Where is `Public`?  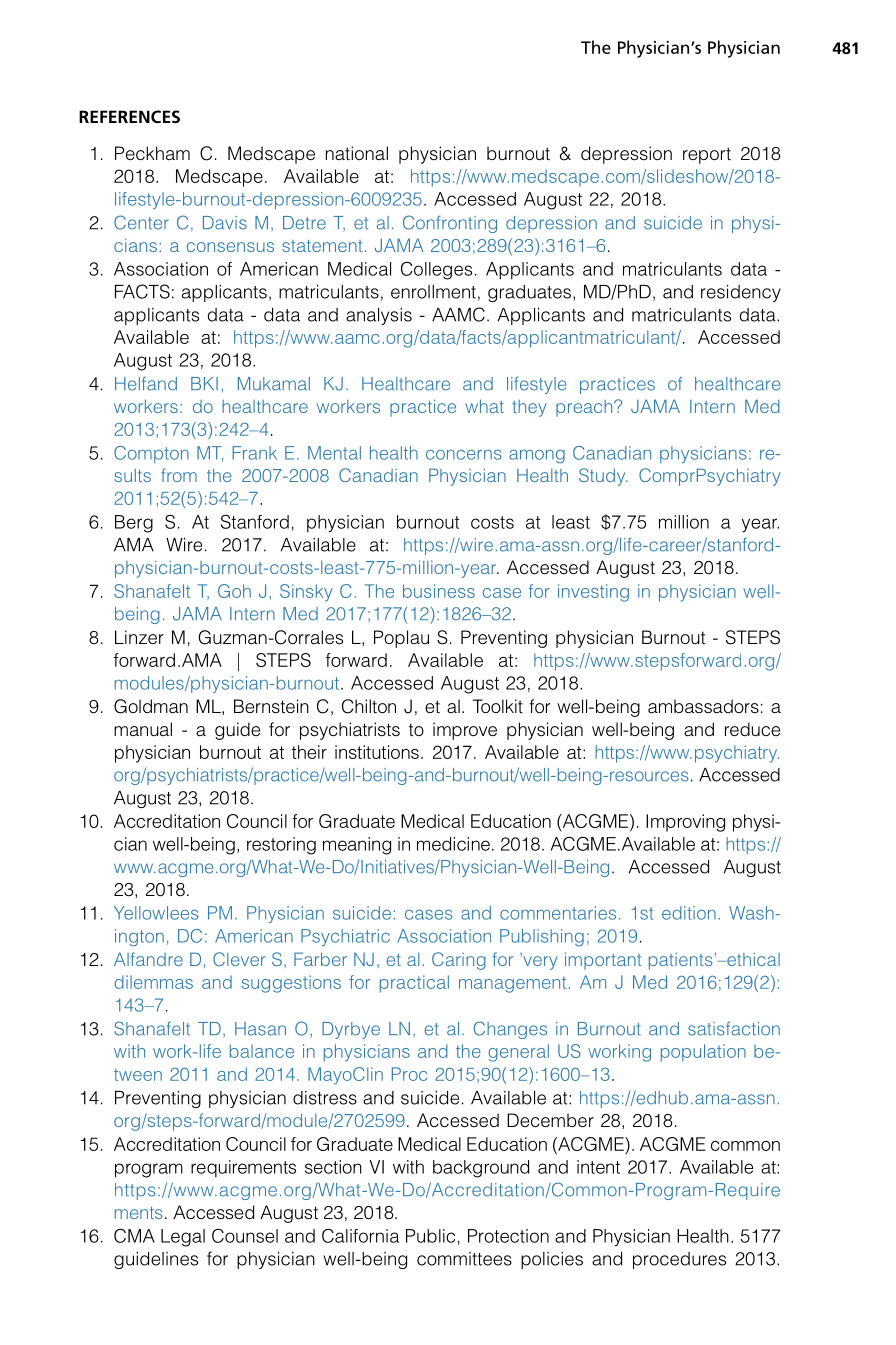
Public is located at coordinates (430, 1236).
